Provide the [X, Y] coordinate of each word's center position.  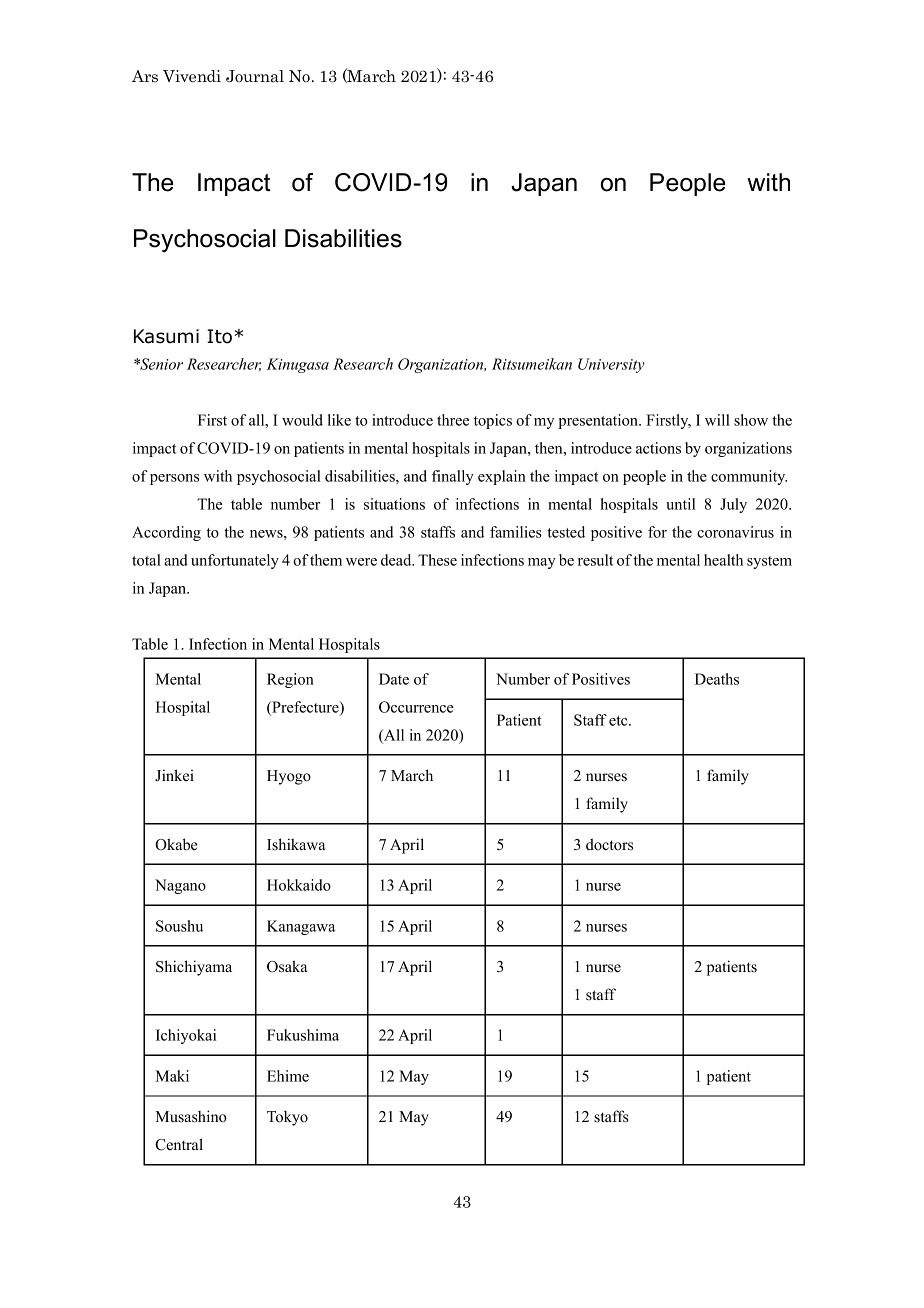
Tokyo [287, 1118]
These [437, 560]
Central [179, 1144]
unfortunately [235, 561]
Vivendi [192, 76]
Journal [255, 76]
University [611, 365]
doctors [609, 844]
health [723, 560]
